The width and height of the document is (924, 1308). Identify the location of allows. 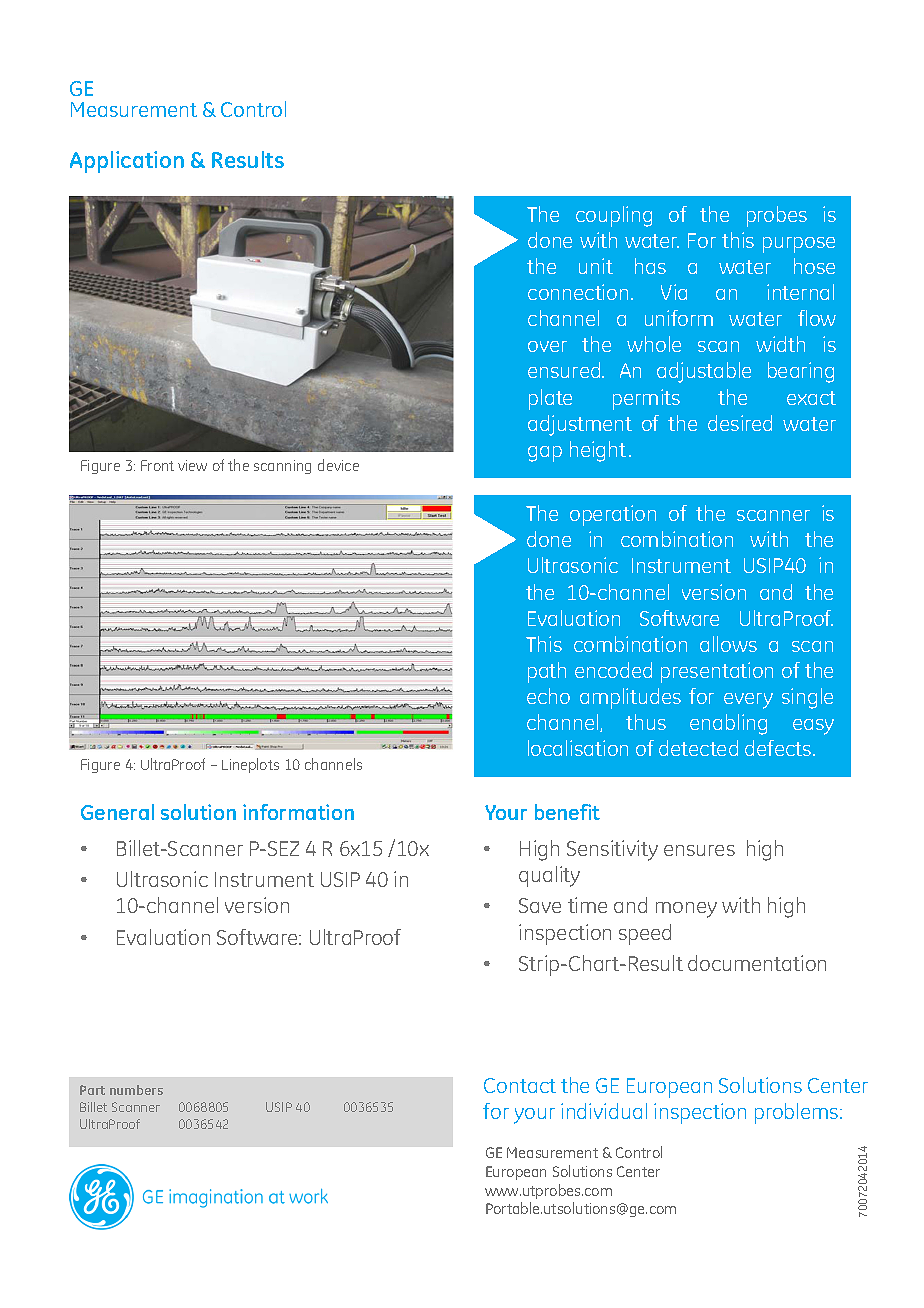
(728, 644).
